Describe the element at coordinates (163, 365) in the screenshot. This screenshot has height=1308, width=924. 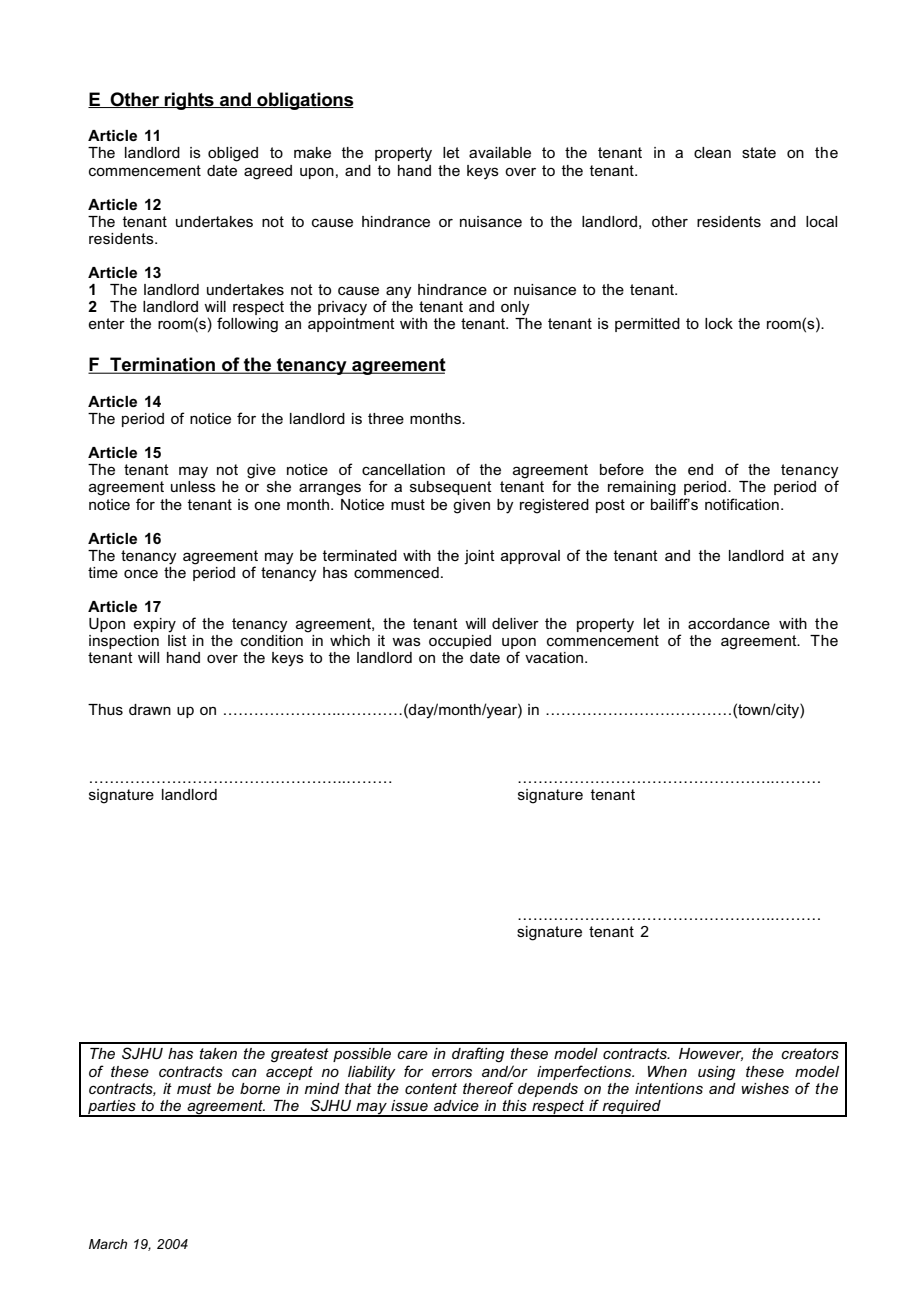
I see `Termination` at that location.
